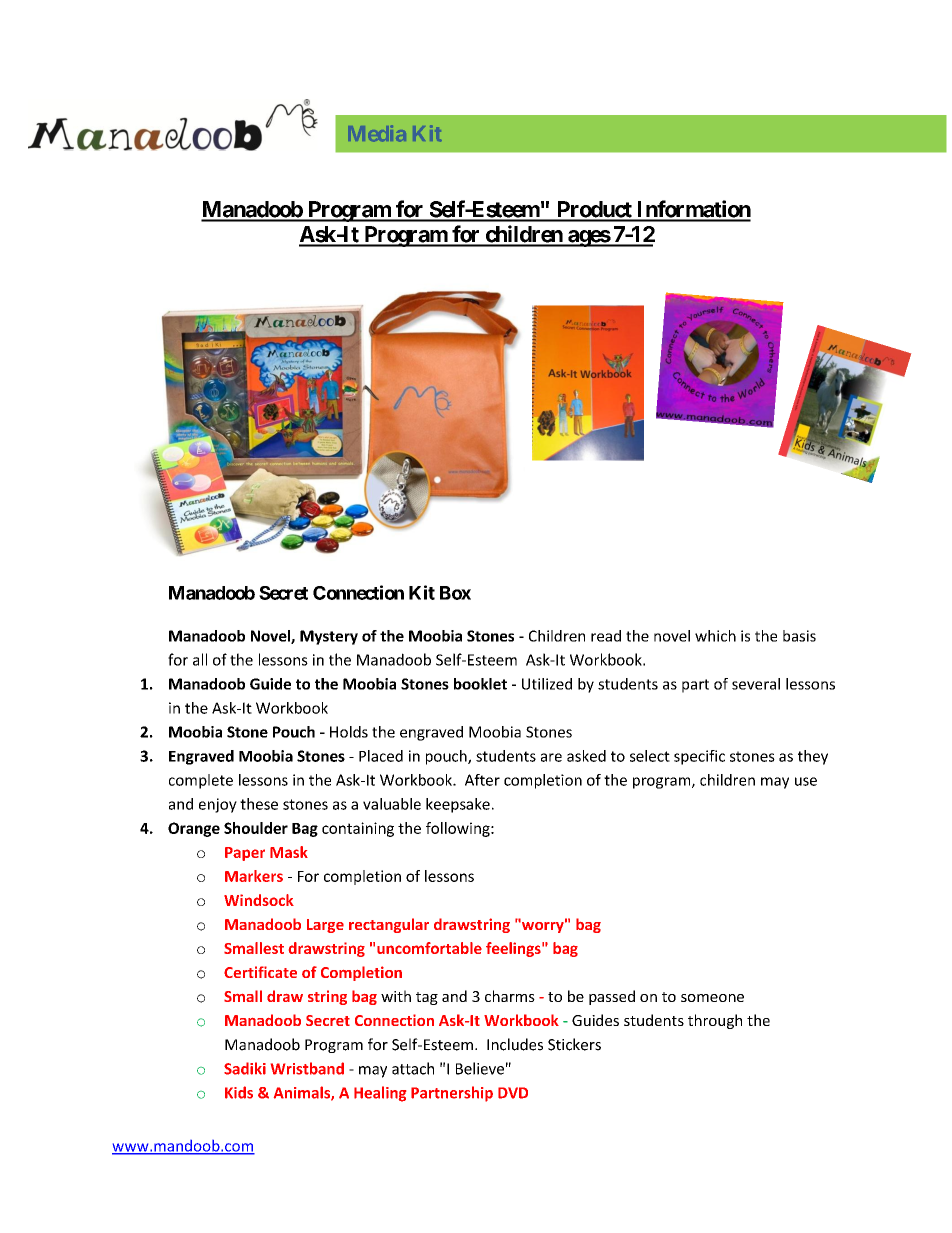  I want to click on are, so click(551, 757).
